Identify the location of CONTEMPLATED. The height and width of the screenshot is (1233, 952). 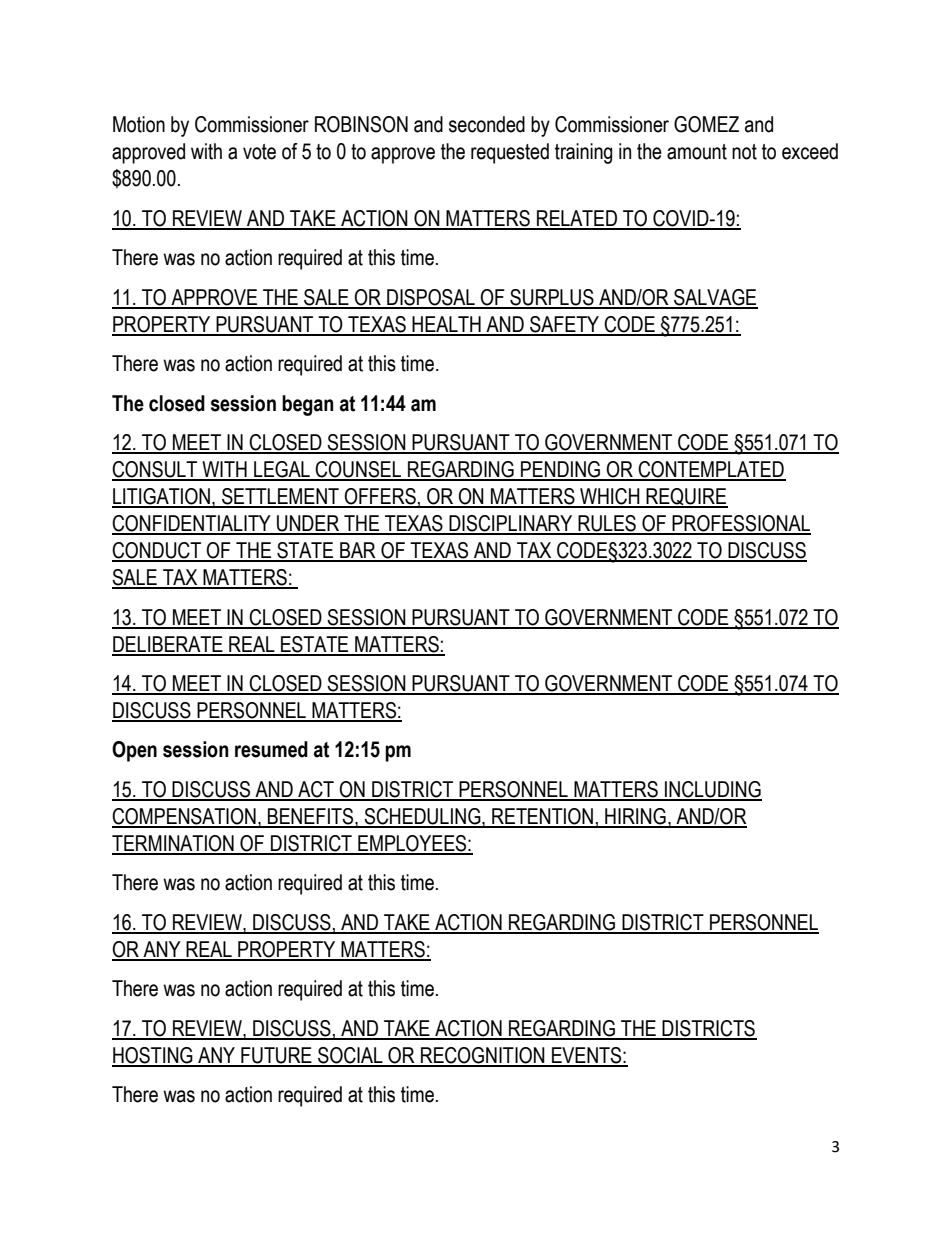
(711, 470).
